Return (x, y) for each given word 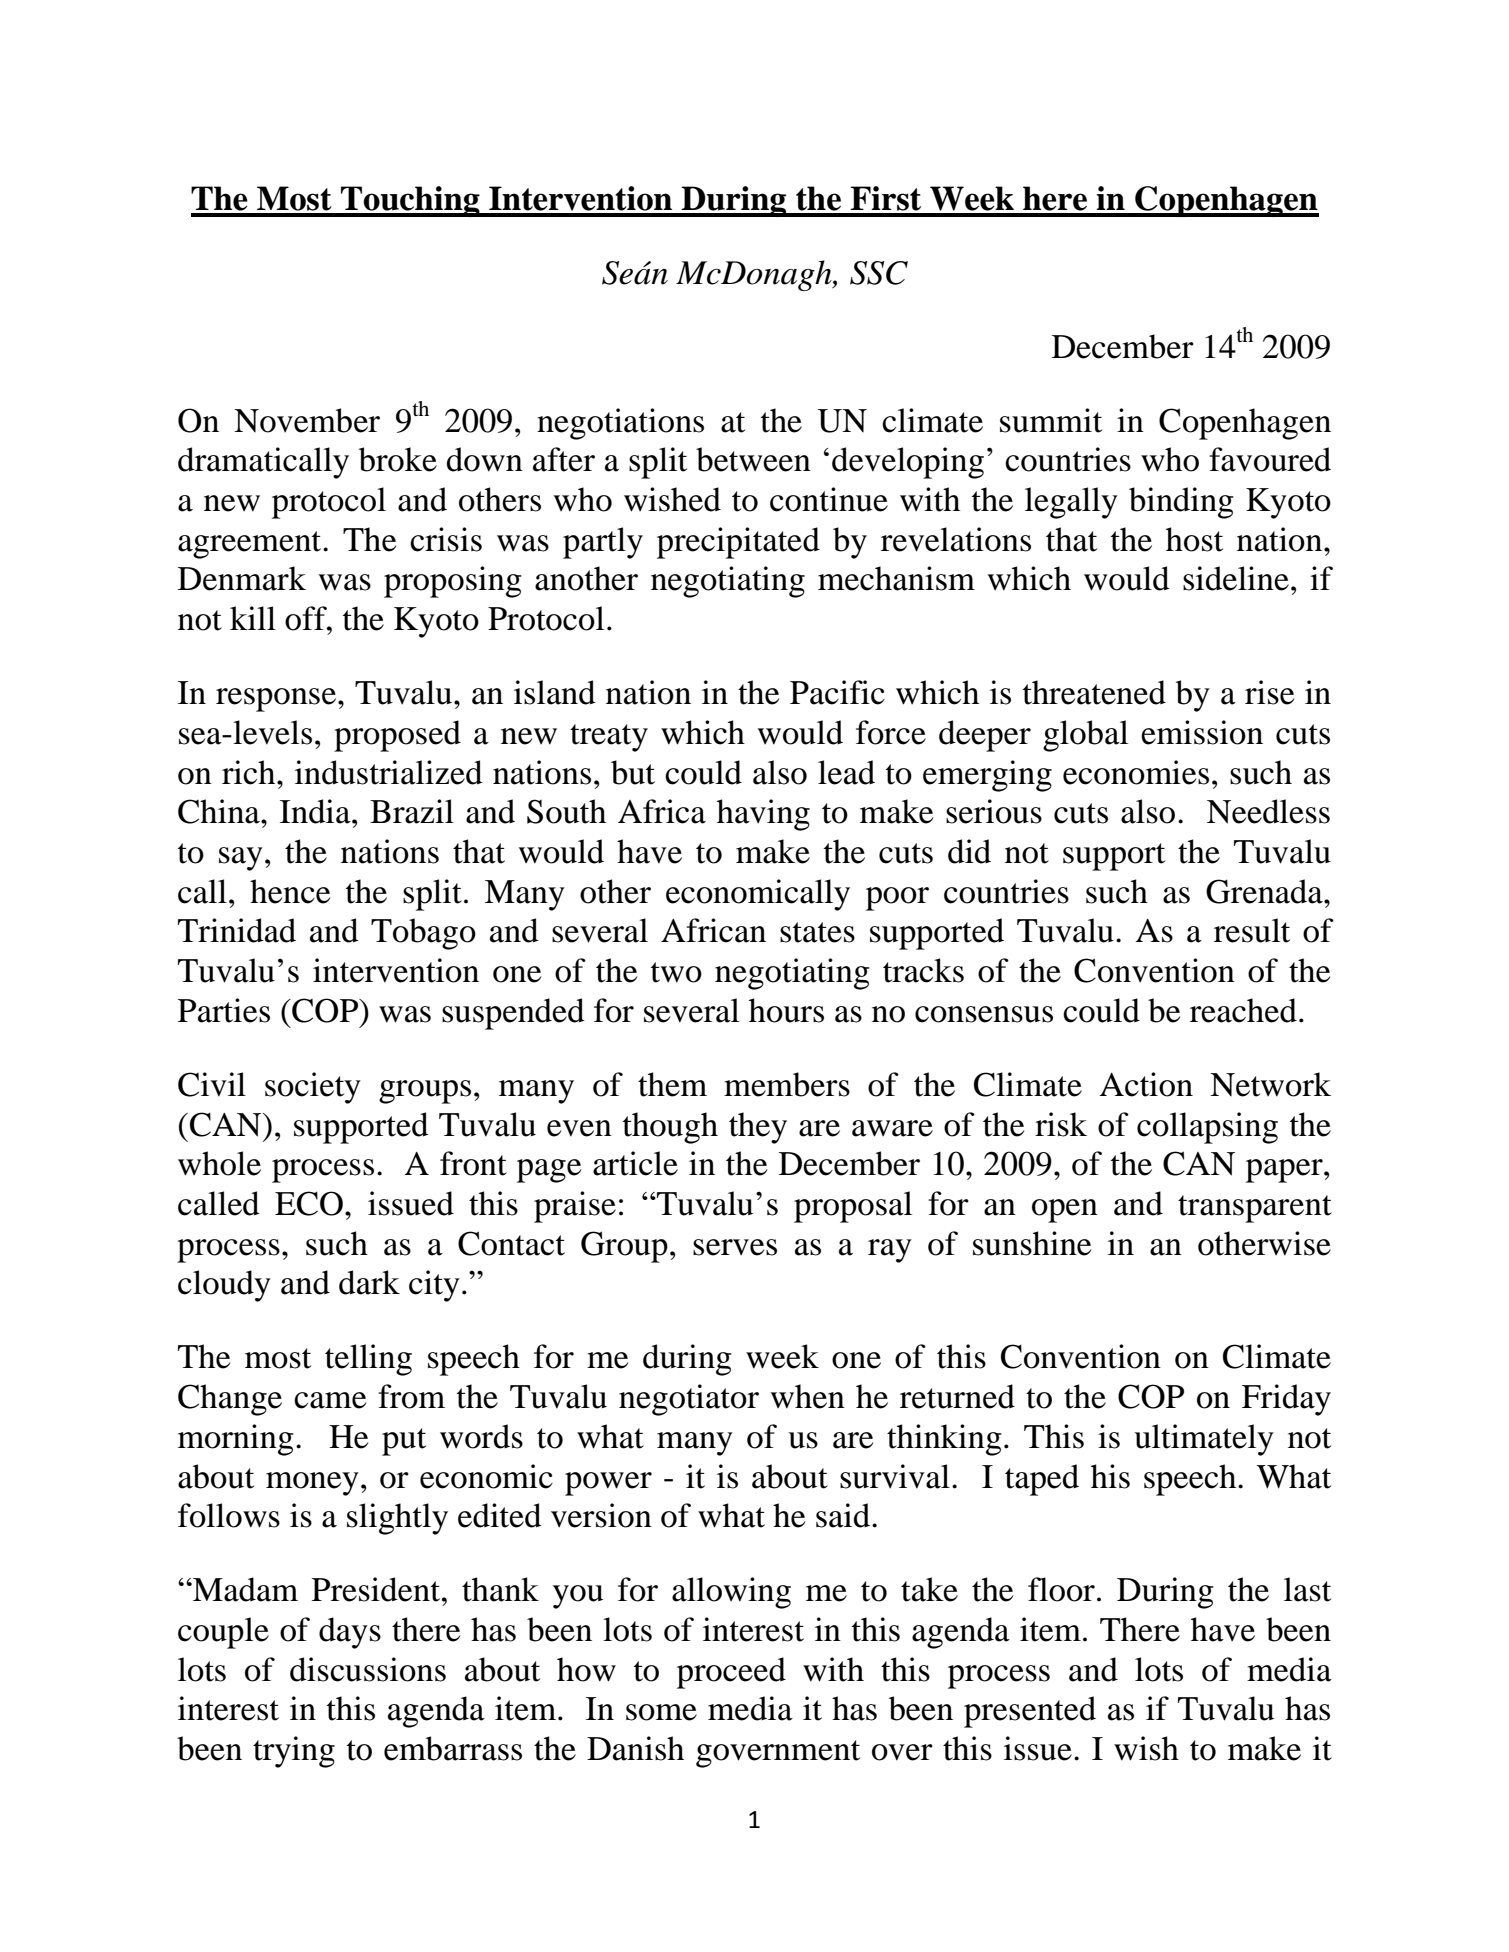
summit (1051, 420)
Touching (410, 201)
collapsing (1207, 1128)
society (313, 1088)
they (758, 1128)
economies (1136, 772)
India (316, 811)
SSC (879, 273)
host (1194, 539)
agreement (251, 545)
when (808, 1396)
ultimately (1204, 1440)
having (763, 815)
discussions (368, 1669)
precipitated (738, 543)
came (330, 1400)
